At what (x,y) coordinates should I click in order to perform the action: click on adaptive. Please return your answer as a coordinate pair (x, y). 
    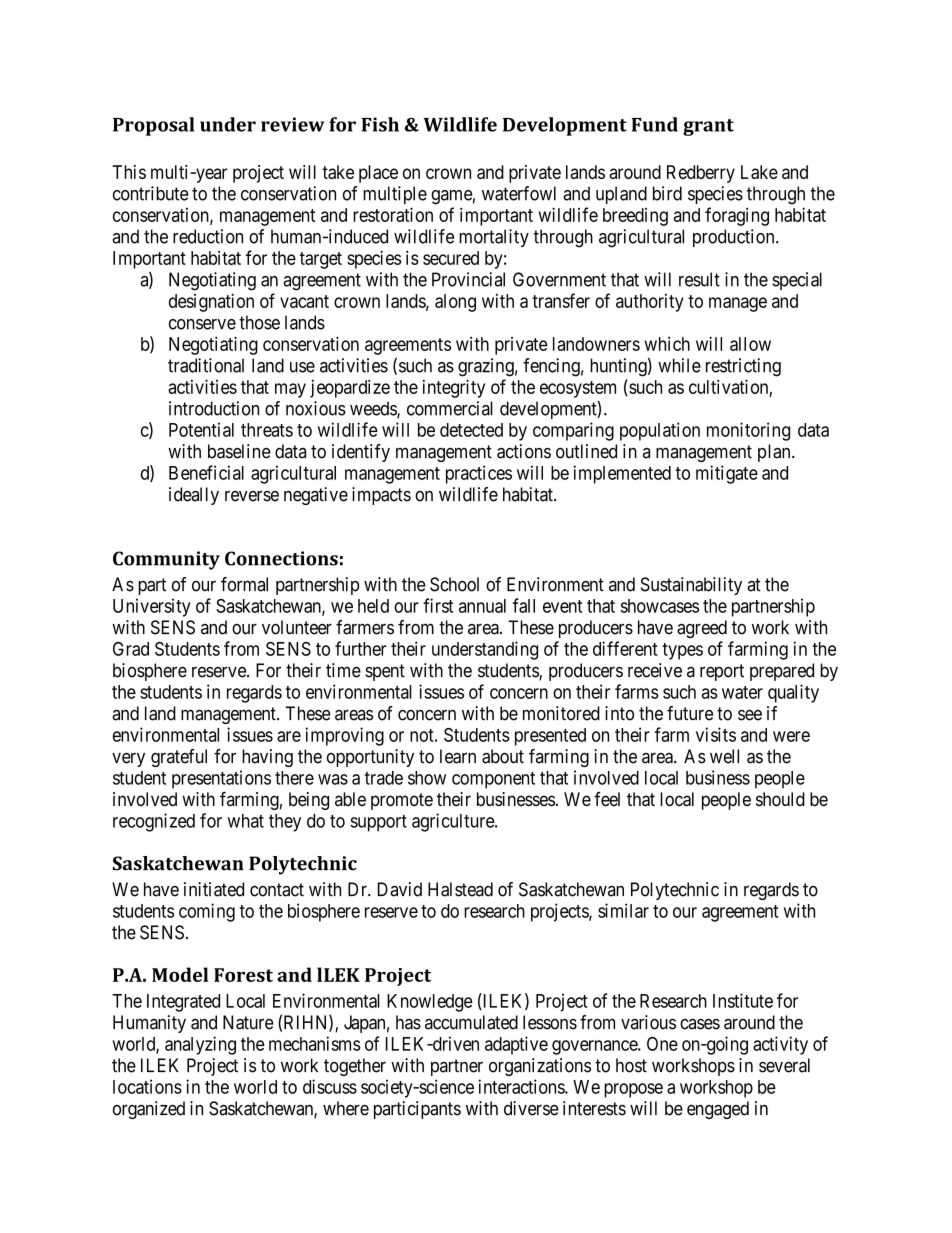
    Looking at the image, I should click on (516, 1045).
